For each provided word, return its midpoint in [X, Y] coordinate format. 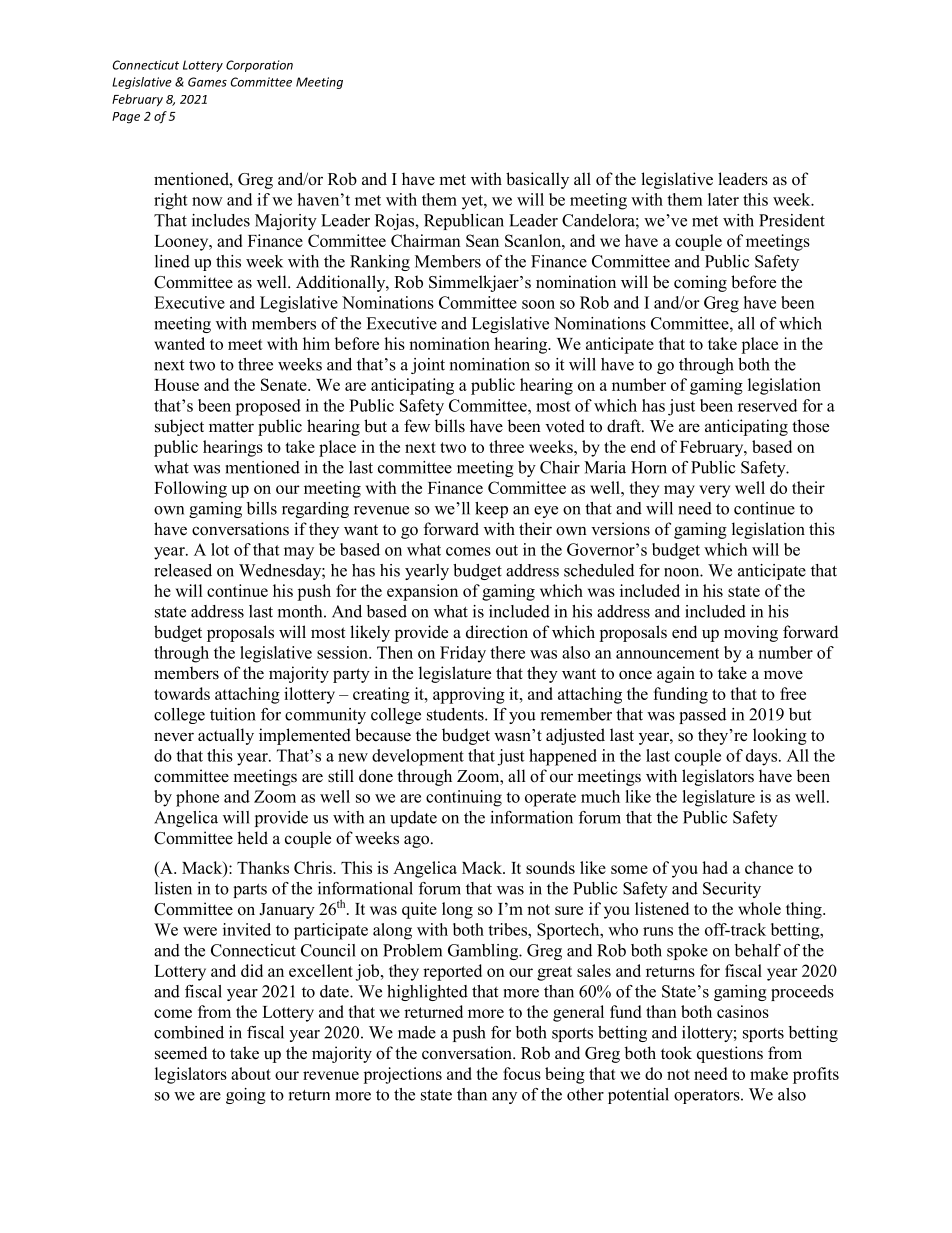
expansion [422, 592]
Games [207, 82]
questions [730, 1054]
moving [751, 633]
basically [537, 180]
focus [522, 1073]
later [723, 199]
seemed [181, 1053]
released [183, 570]
